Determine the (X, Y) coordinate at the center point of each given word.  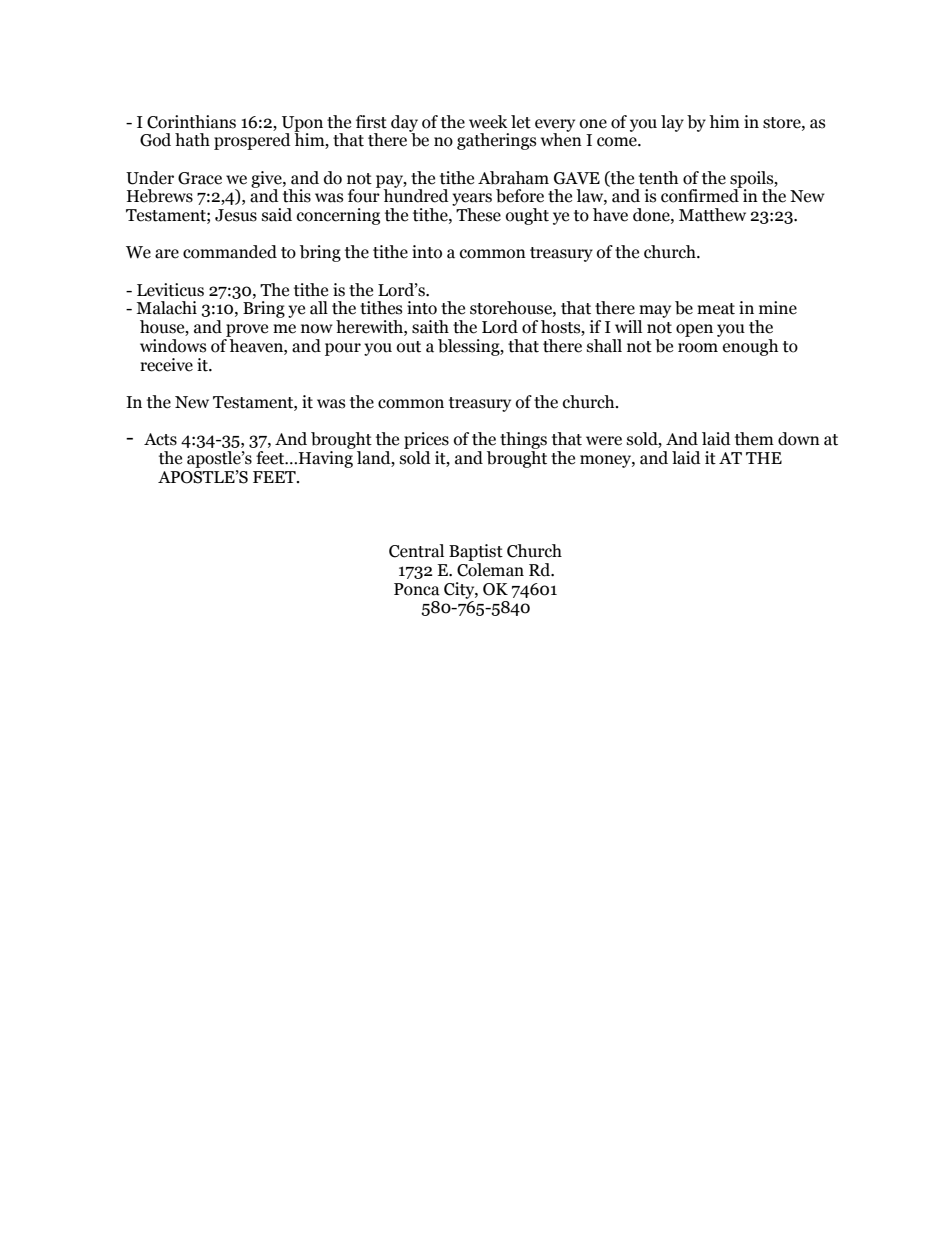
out (409, 347)
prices (426, 440)
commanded (230, 252)
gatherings (496, 141)
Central (416, 551)
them (754, 439)
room (698, 348)
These (478, 215)
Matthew (712, 215)
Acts (160, 439)
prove (247, 330)
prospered (252, 141)
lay (672, 123)
